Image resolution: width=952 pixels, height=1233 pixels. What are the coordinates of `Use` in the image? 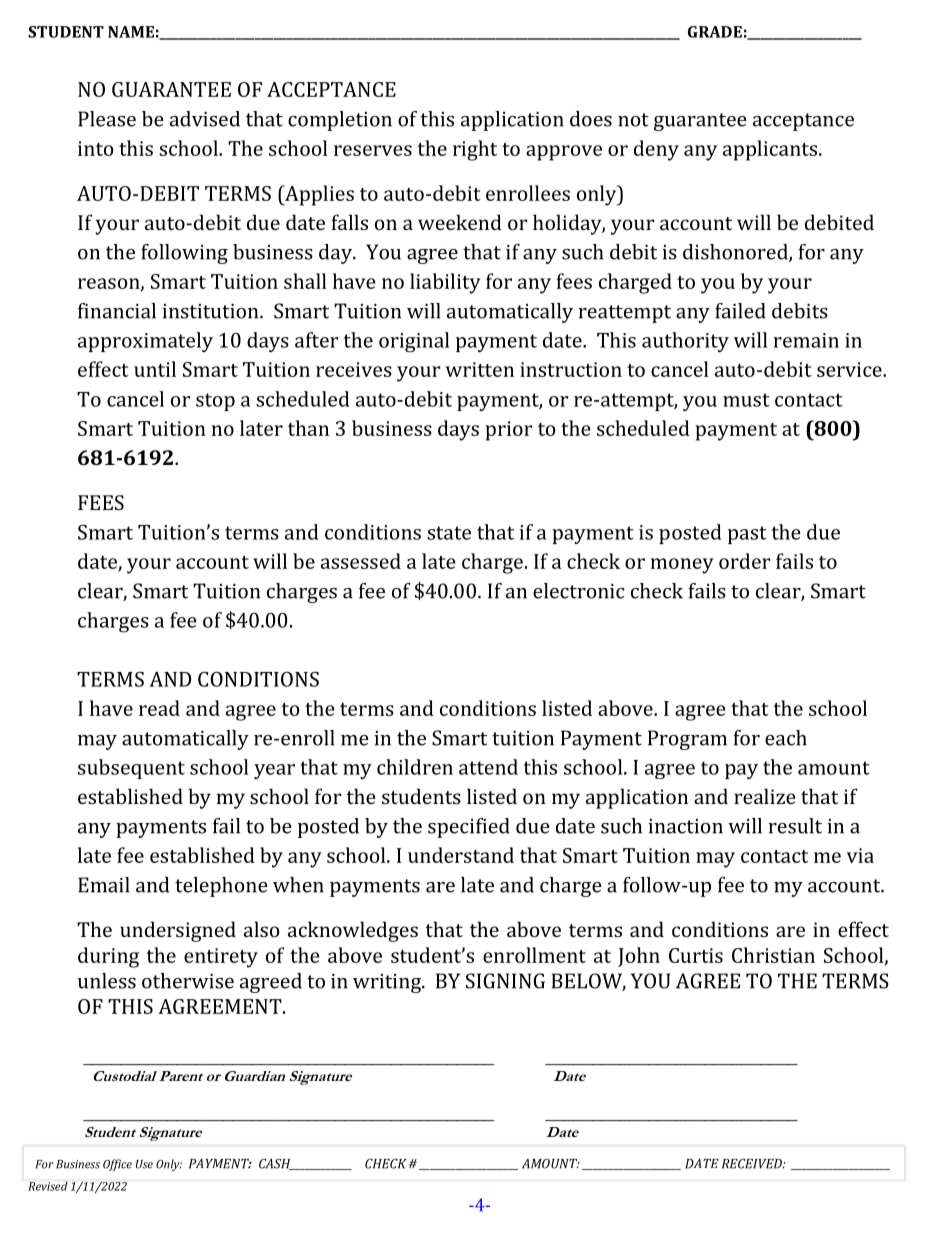 It's located at (144, 1164).
